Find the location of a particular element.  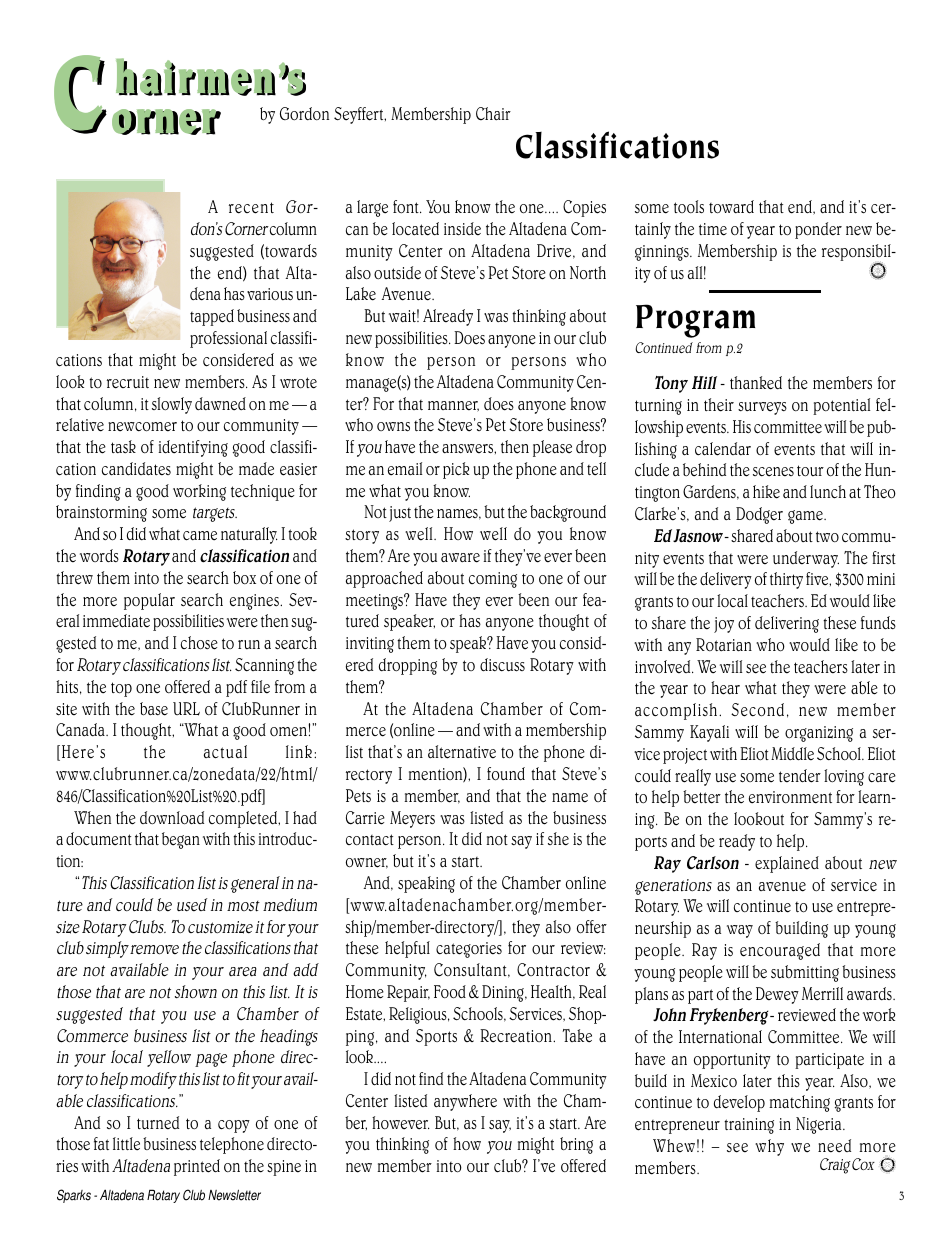

recent is located at coordinates (251, 208).
